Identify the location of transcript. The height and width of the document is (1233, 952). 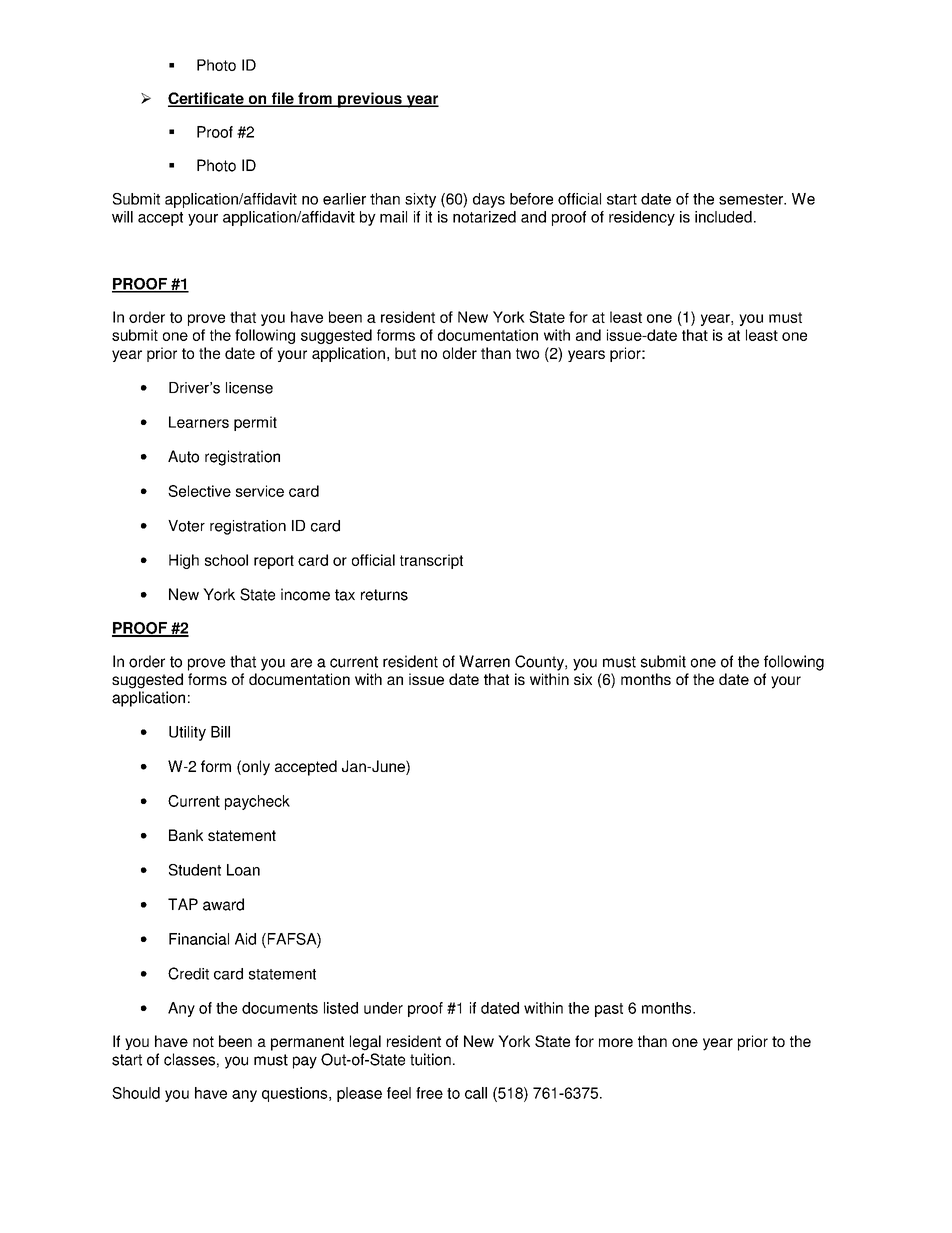
(431, 561).
